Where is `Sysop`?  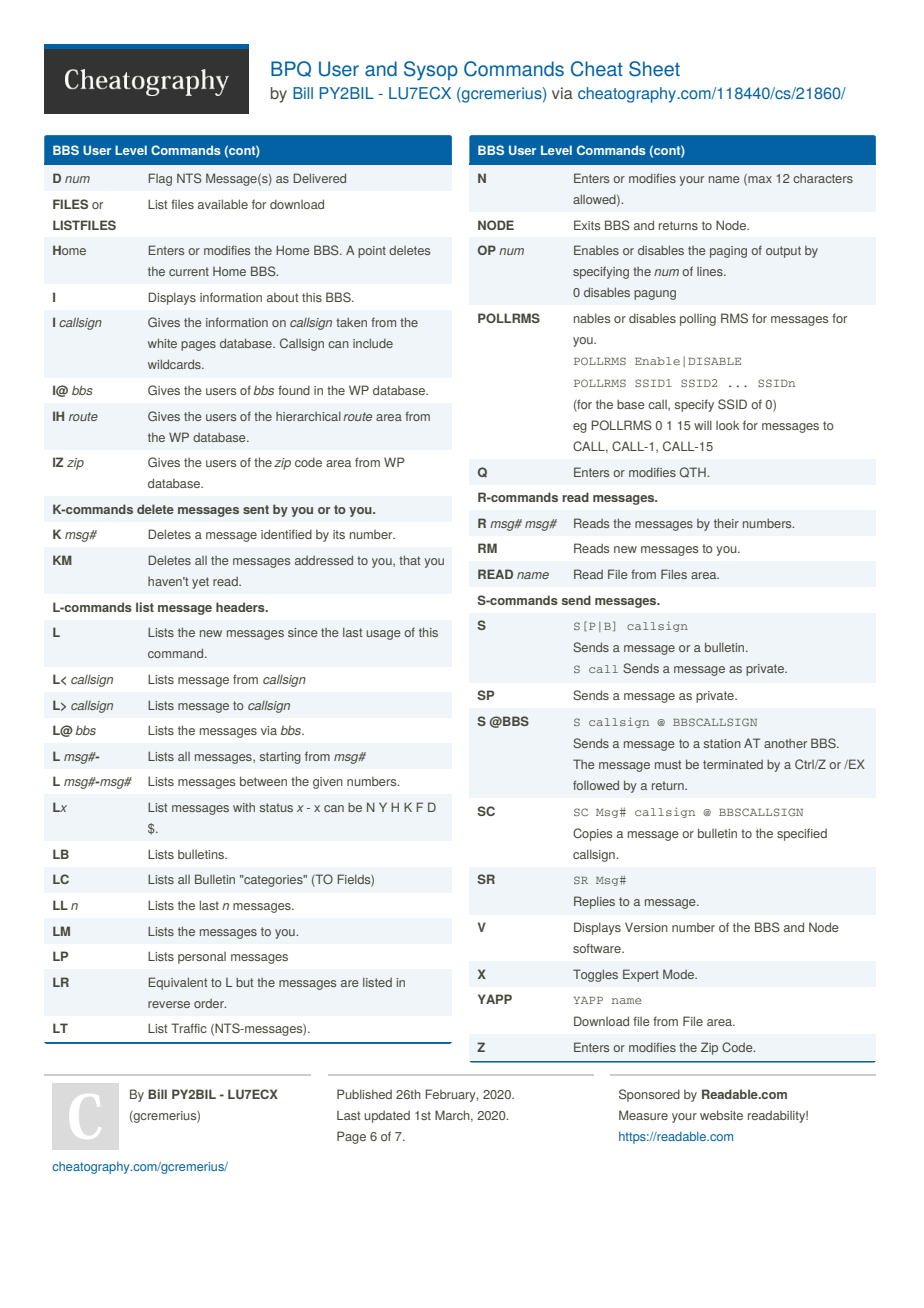 Sysop is located at coordinates (431, 71).
